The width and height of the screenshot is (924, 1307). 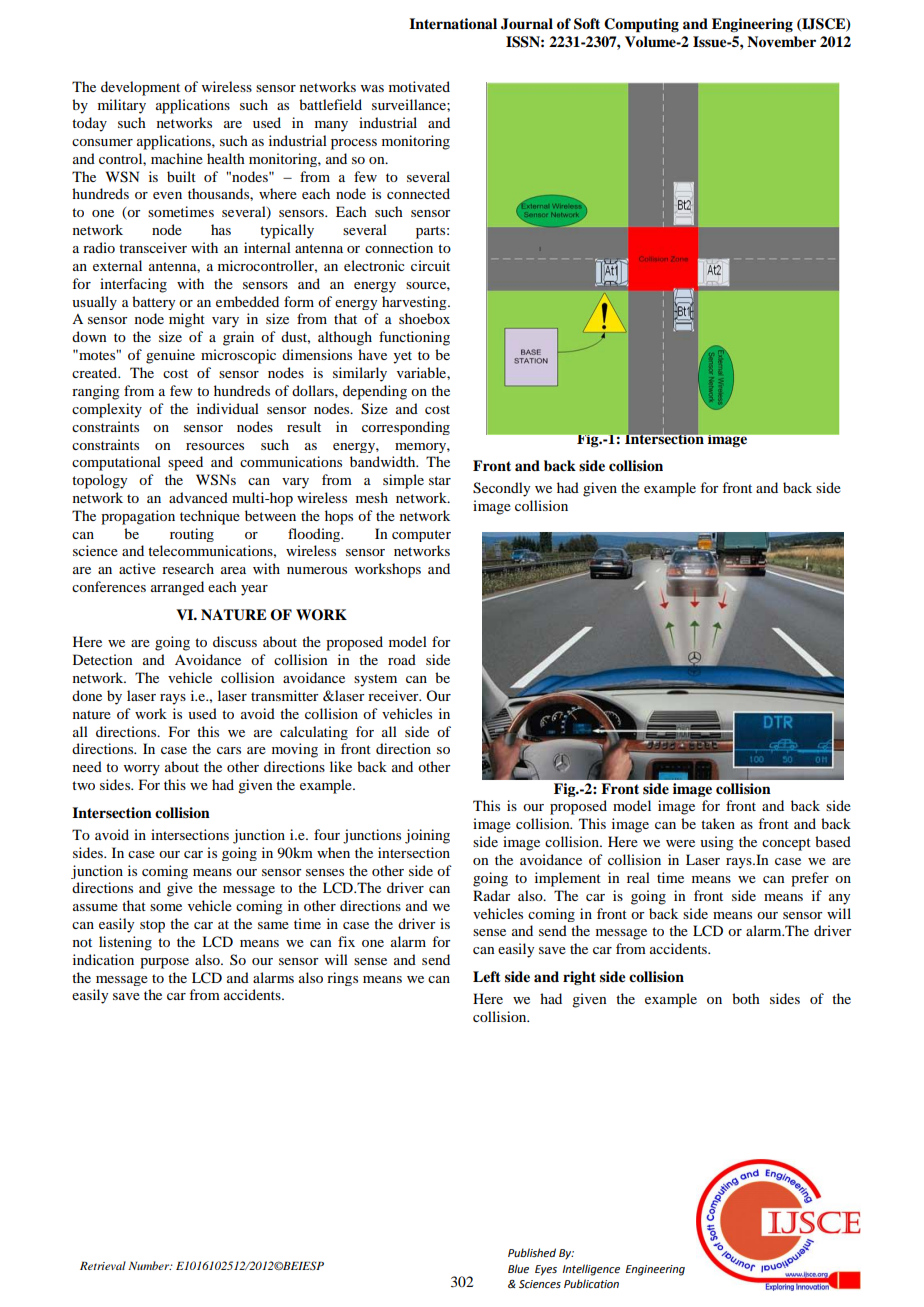 I want to click on Blue, so click(x=518, y=1268).
